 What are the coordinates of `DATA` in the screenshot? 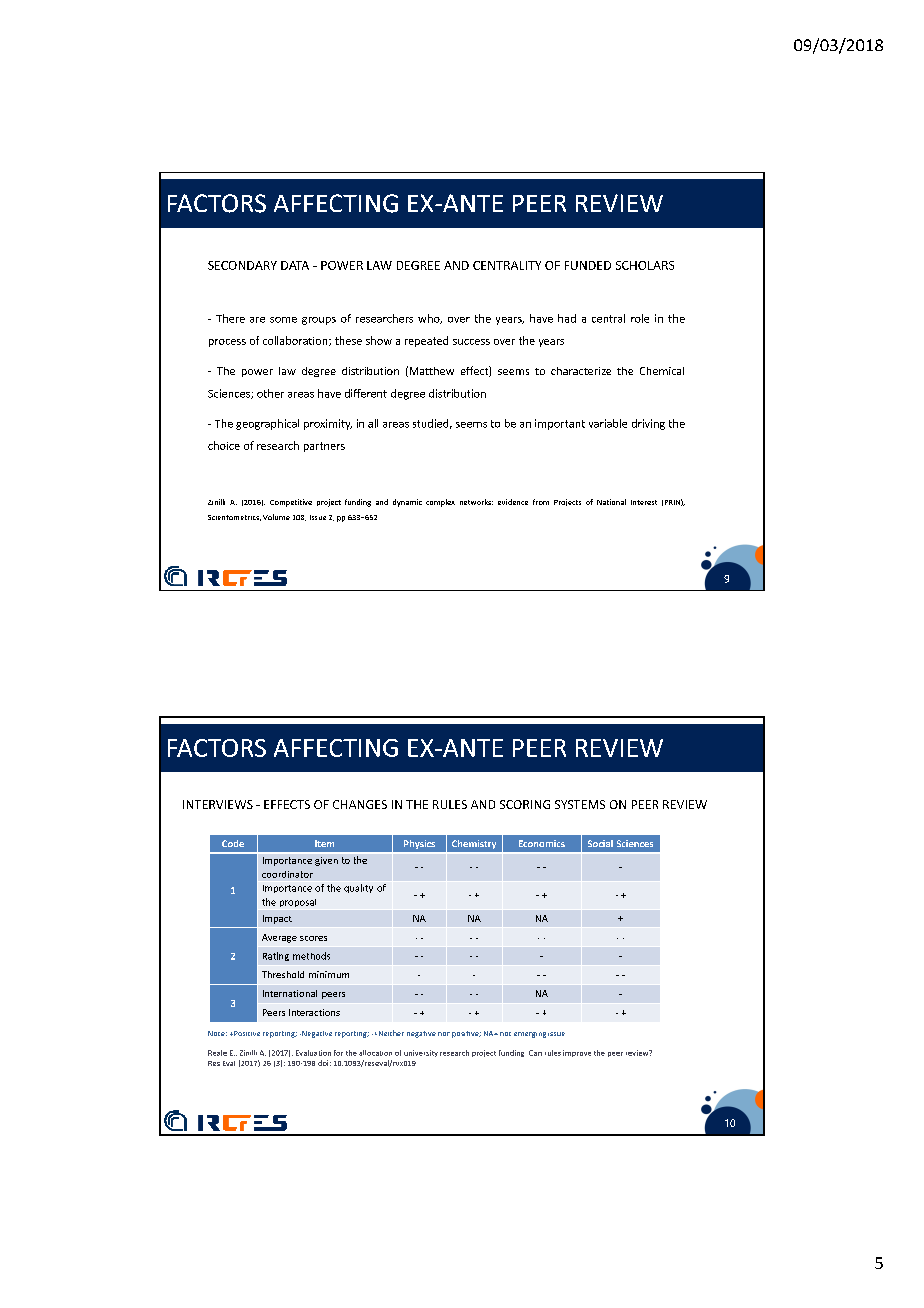 It's located at (295, 265).
